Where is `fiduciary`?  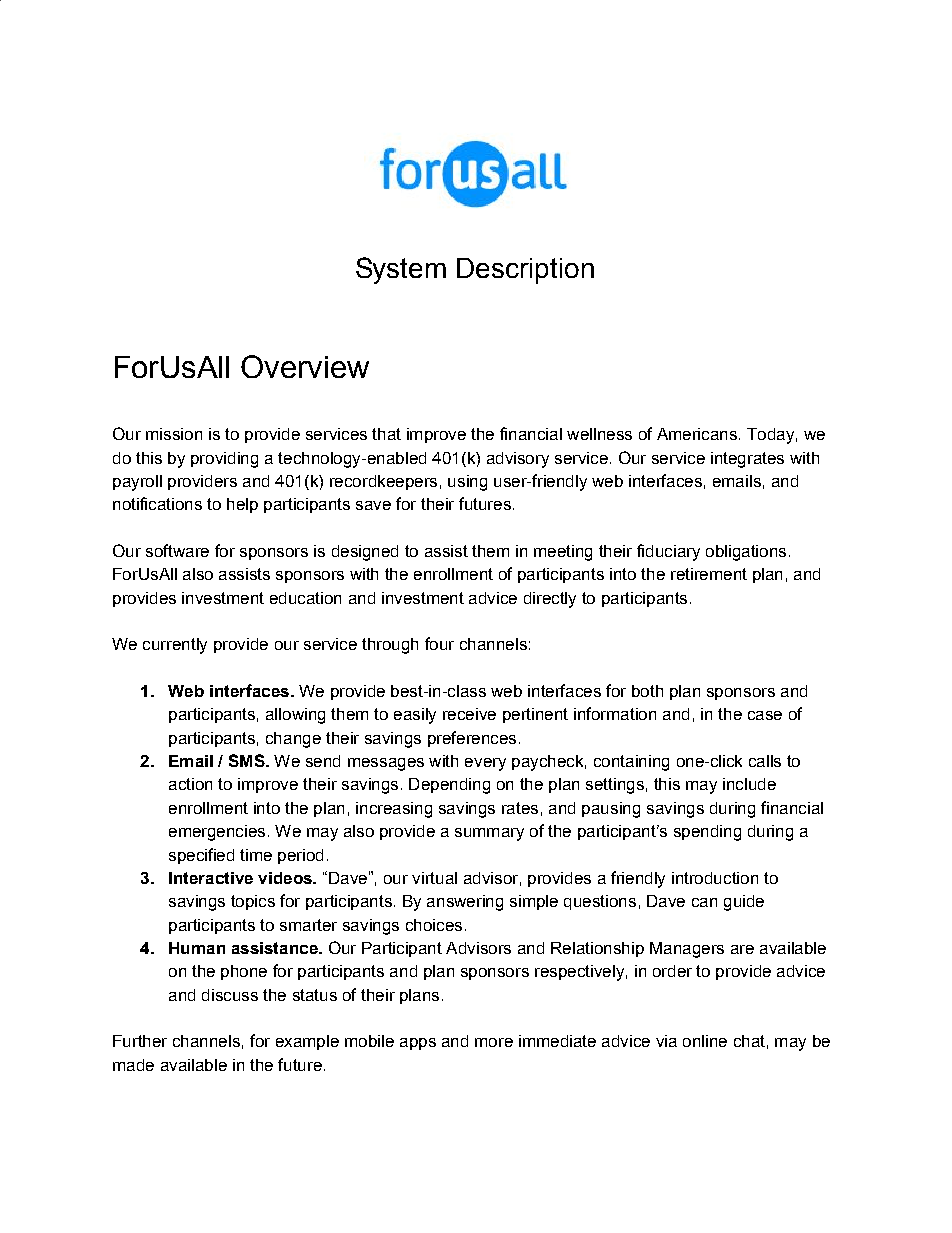 fiduciary is located at coordinates (668, 552).
